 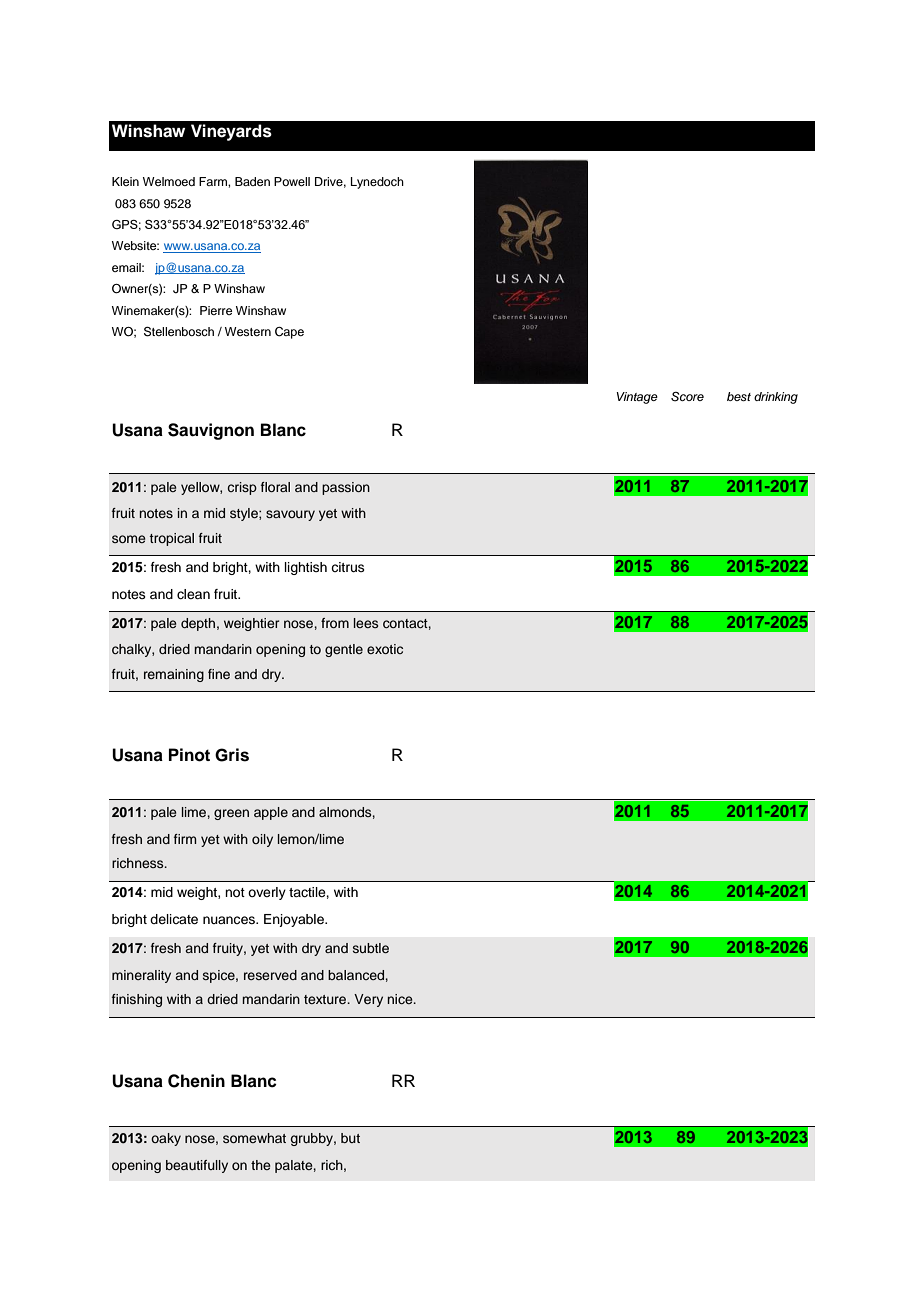 What do you see at coordinates (739, 396) in the image?
I see `best` at bounding box center [739, 396].
